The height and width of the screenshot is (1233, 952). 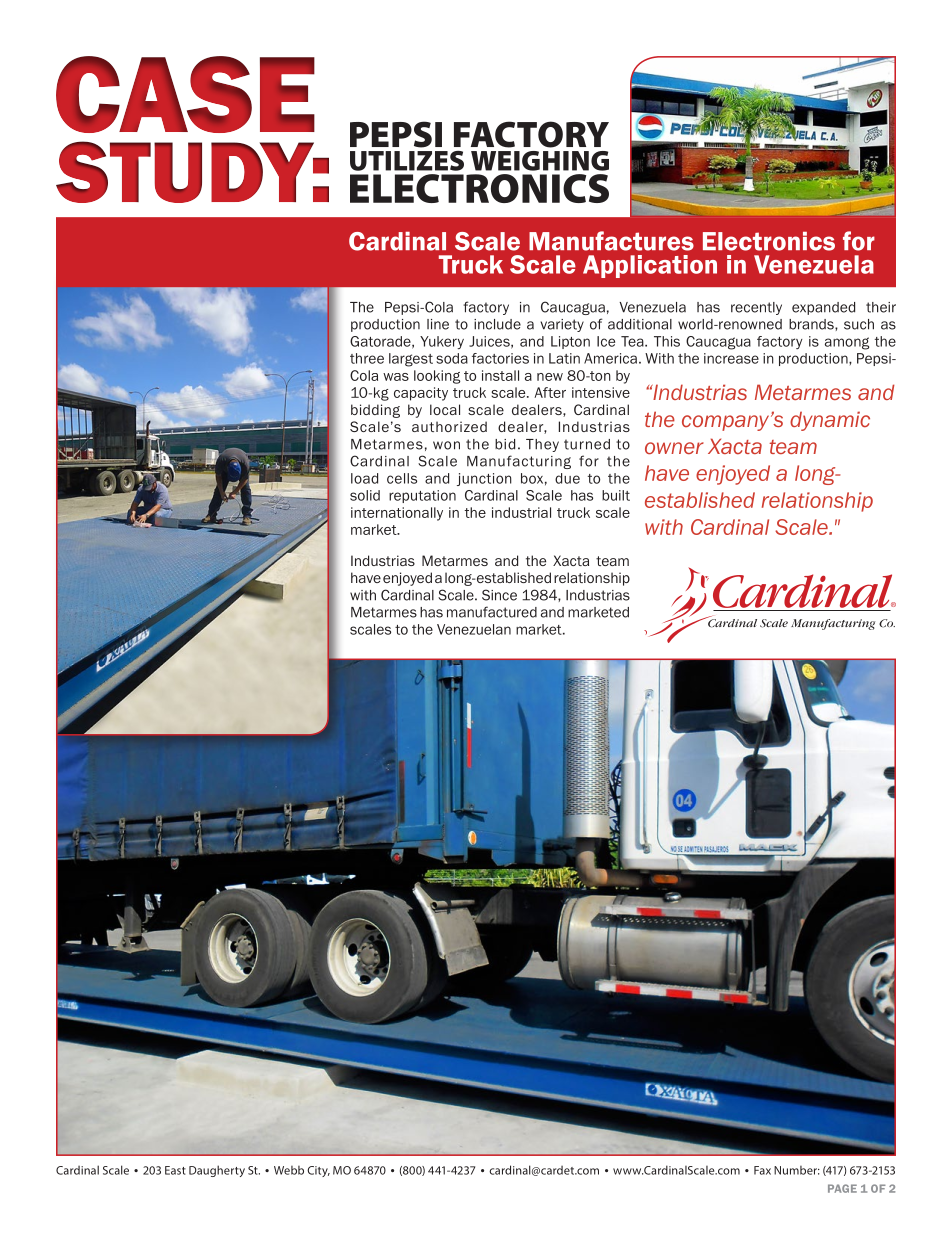 I want to click on three, so click(x=367, y=358).
